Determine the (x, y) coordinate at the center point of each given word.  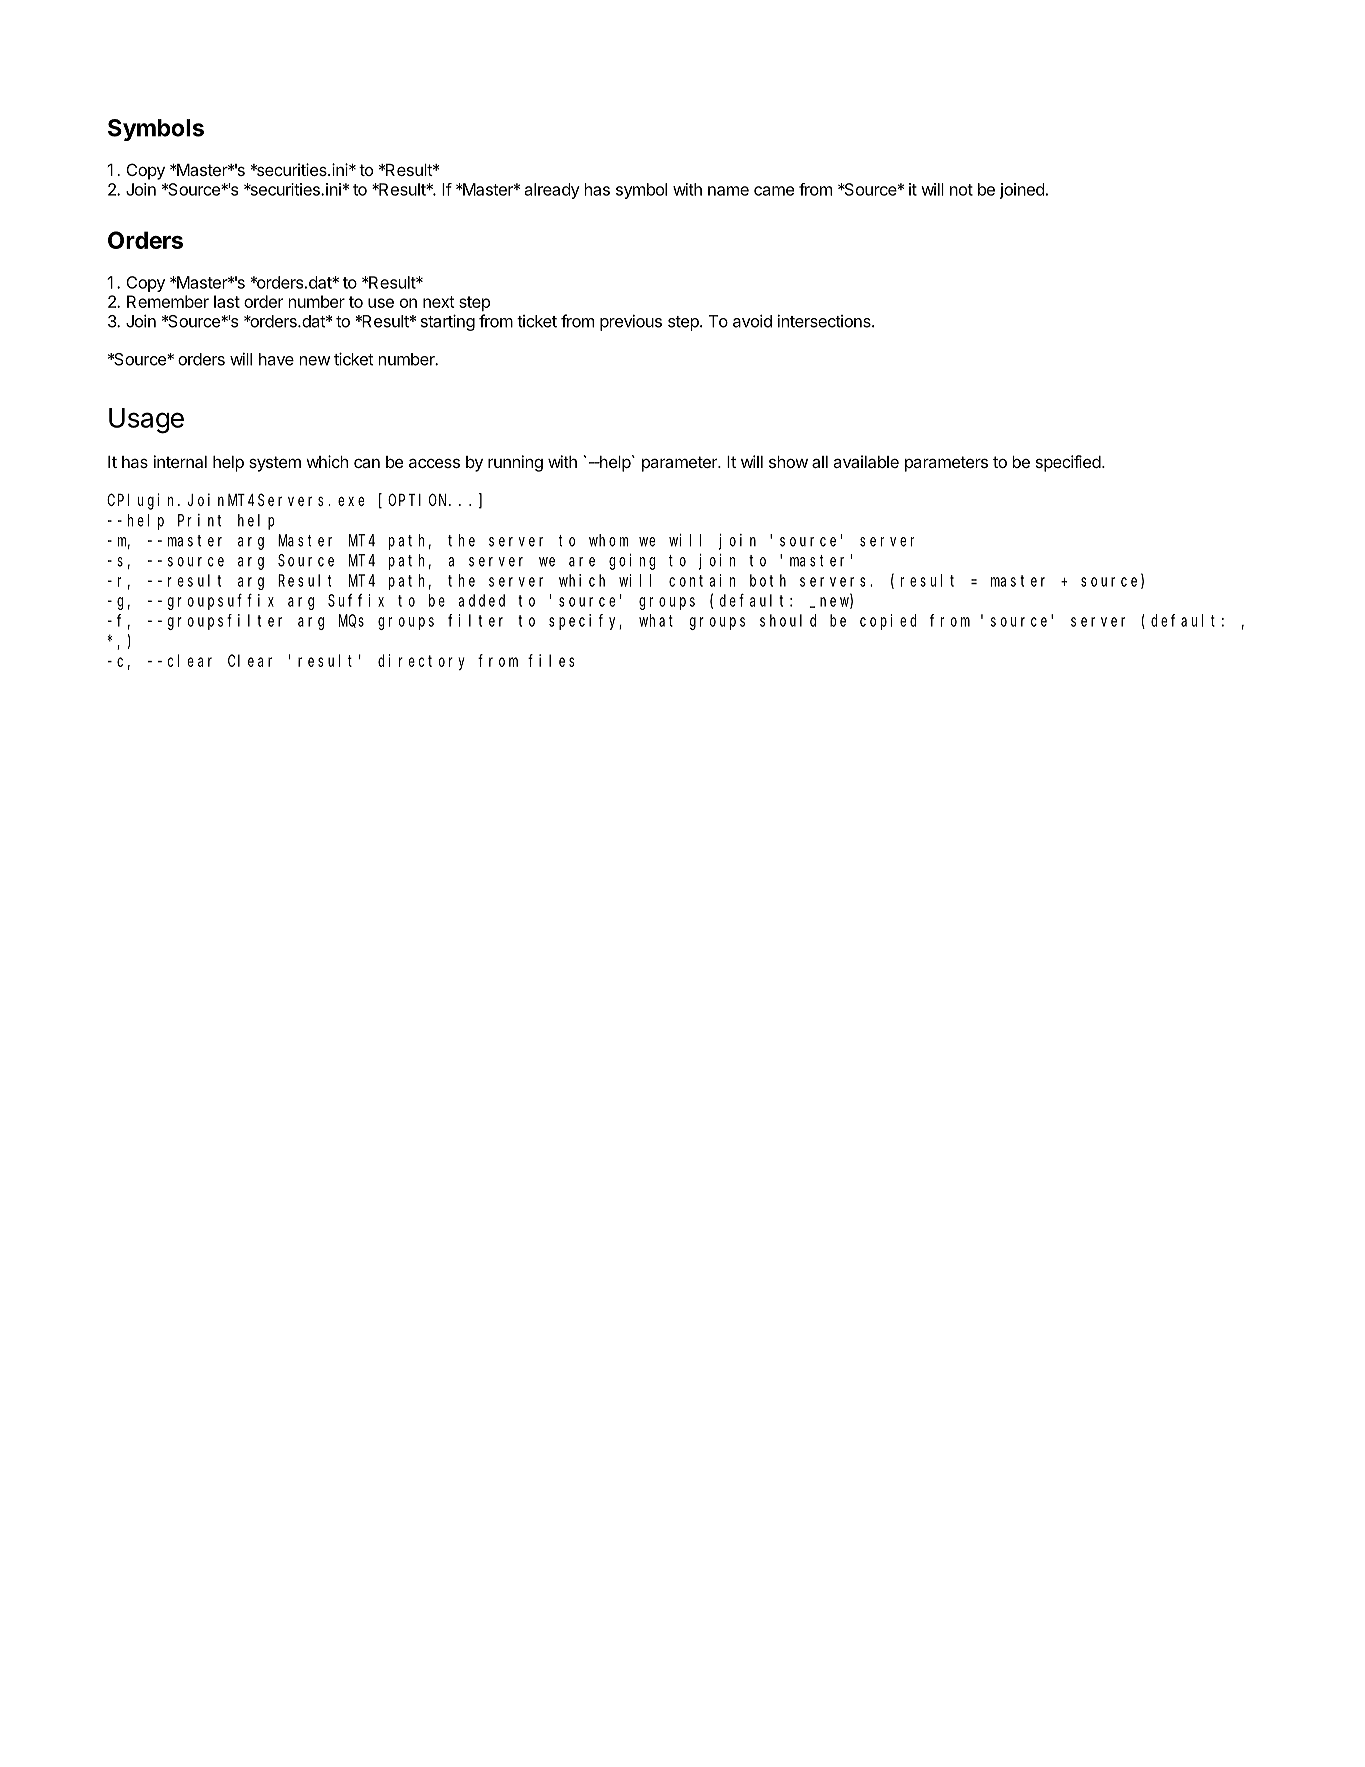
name (728, 191)
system (275, 464)
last (227, 301)
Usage (146, 421)
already (552, 191)
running (515, 463)
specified (1068, 463)
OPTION (419, 500)
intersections (825, 321)
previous (631, 322)
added (482, 600)
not (961, 190)
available (866, 461)
